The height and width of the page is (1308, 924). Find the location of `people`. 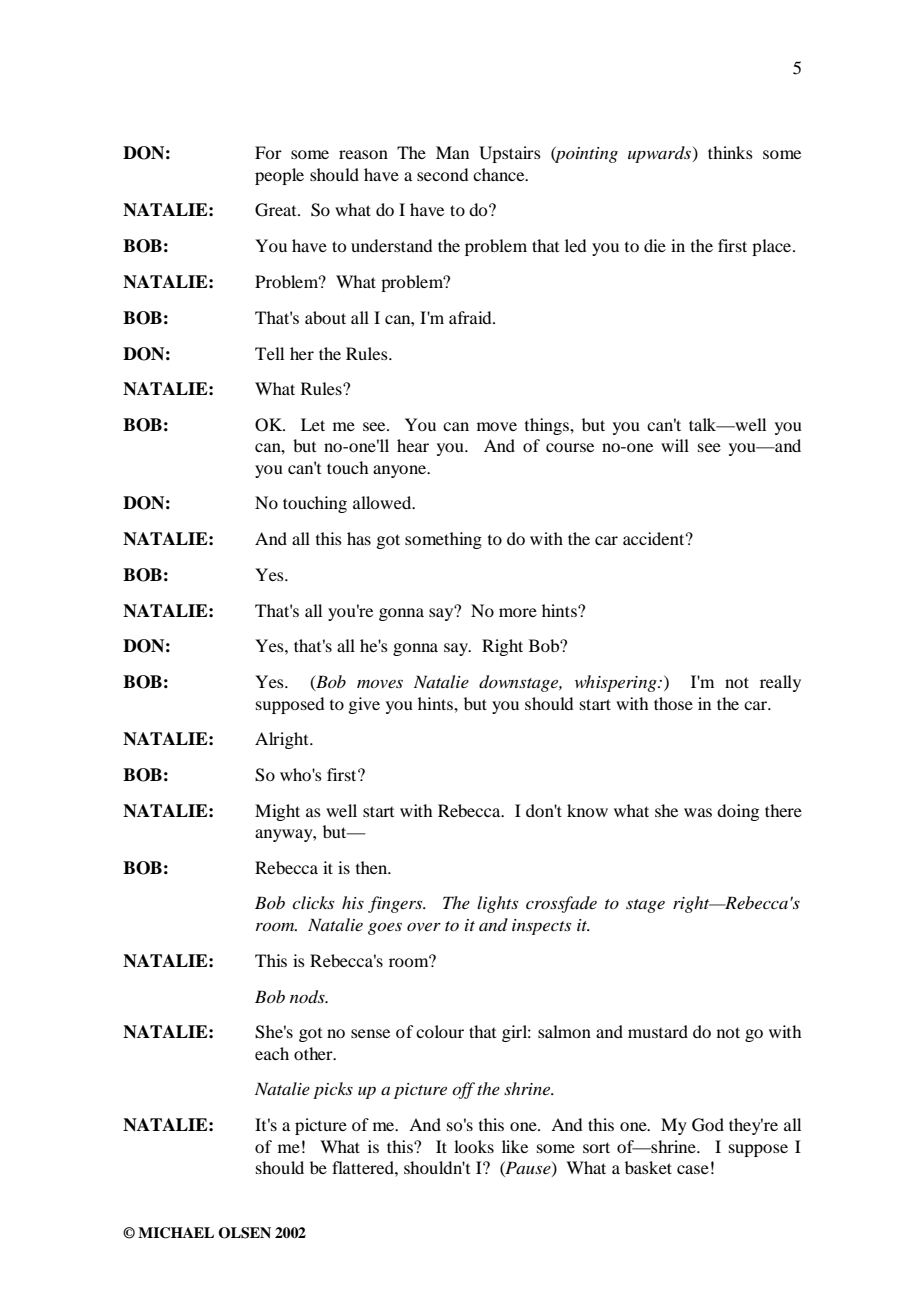

people is located at coordinates (279, 176).
